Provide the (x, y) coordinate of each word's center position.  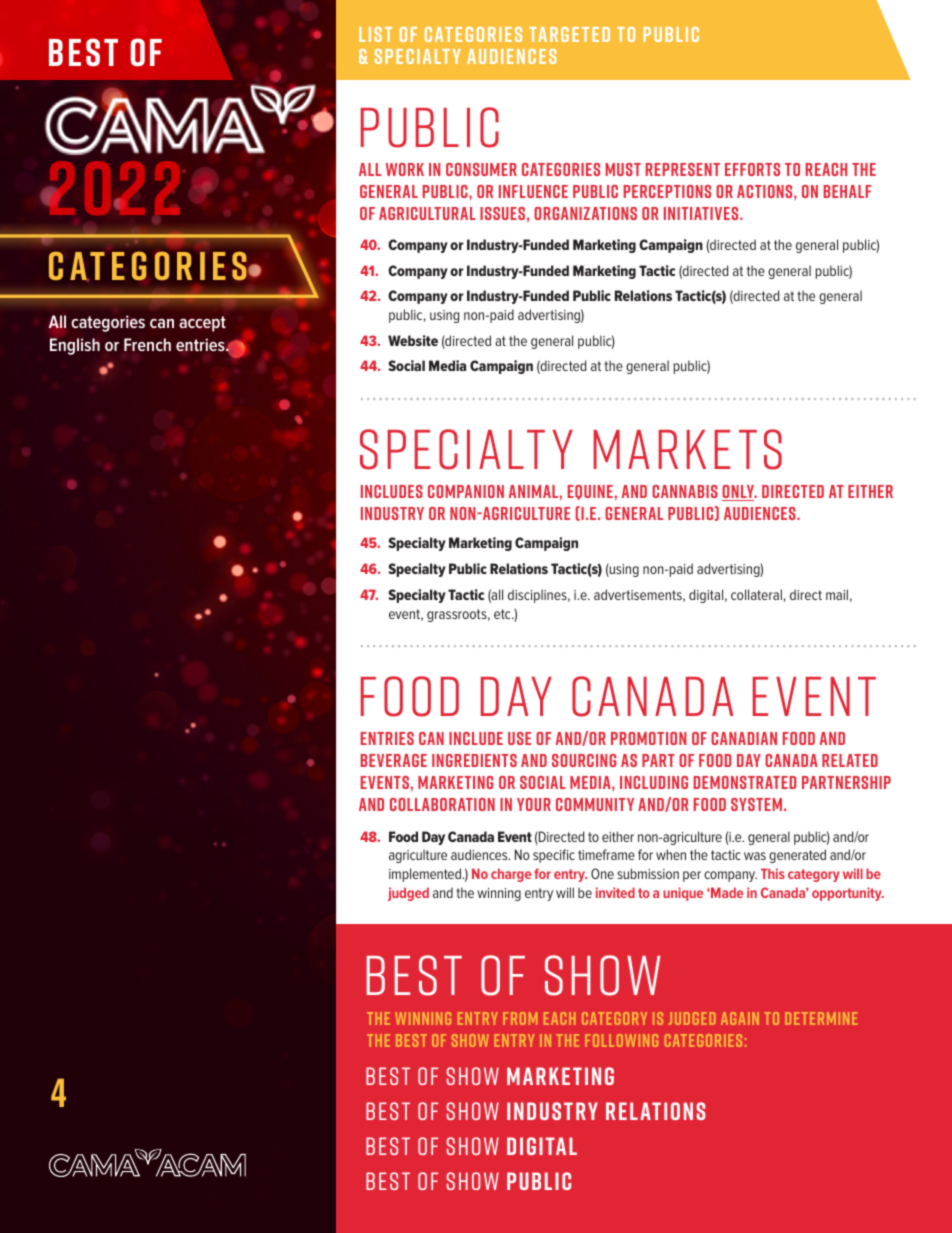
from (520, 1018)
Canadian (744, 738)
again (740, 1018)
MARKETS (688, 449)
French (147, 344)
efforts (752, 169)
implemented (426, 875)
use (519, 738)
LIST (375, 34)
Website (413, 340)
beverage (394, 760)
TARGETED (569, 34)
